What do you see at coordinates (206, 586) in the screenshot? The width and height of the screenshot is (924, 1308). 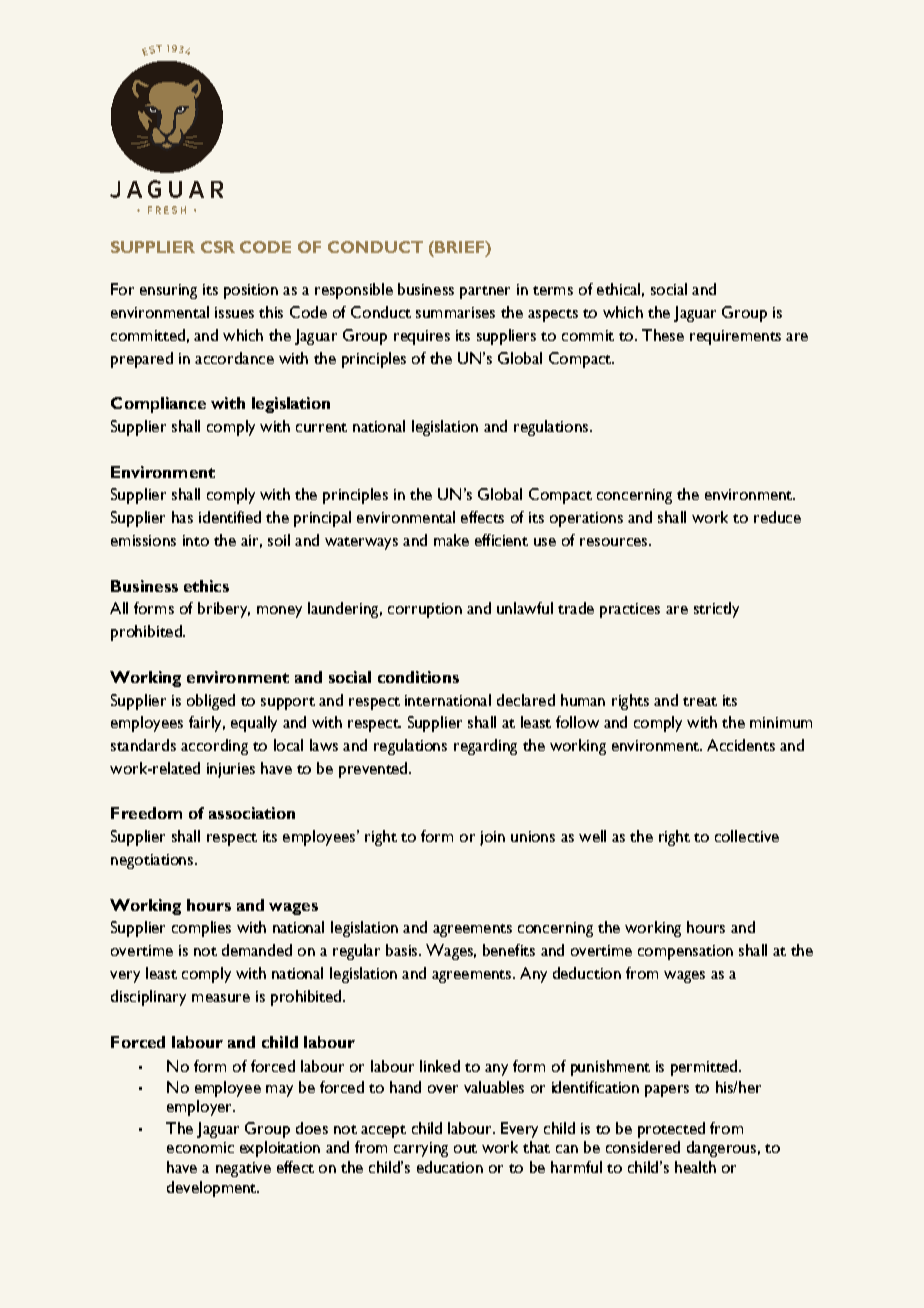 I see `ethics` at bounding box center [206, 586].
